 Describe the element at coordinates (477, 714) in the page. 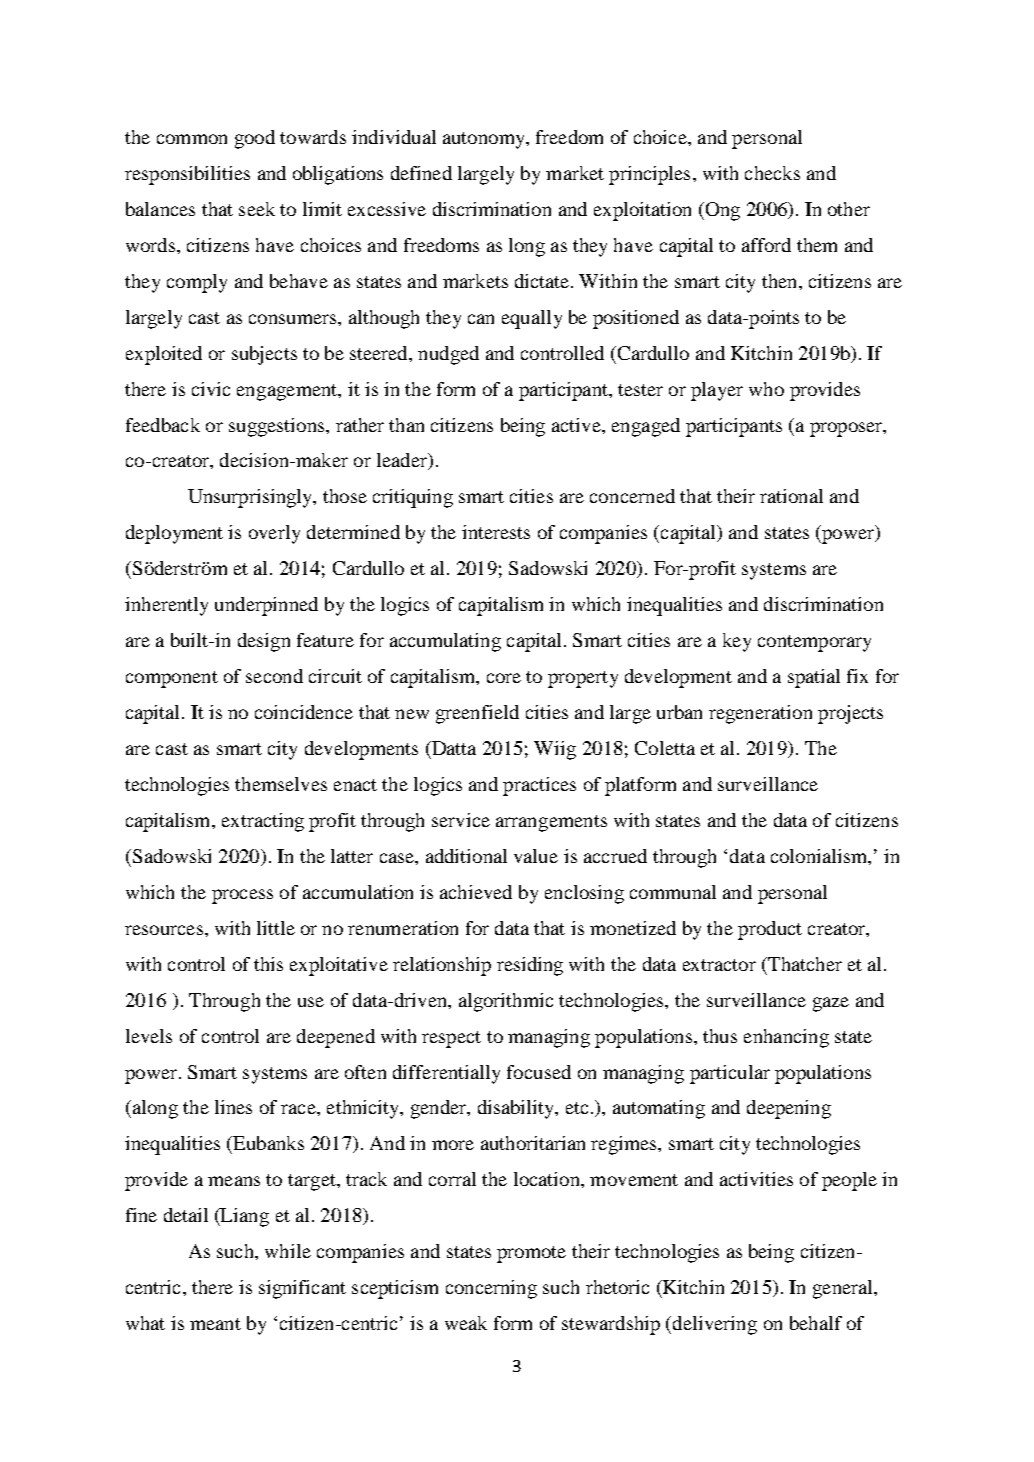

I see `greenfield` at that location.
